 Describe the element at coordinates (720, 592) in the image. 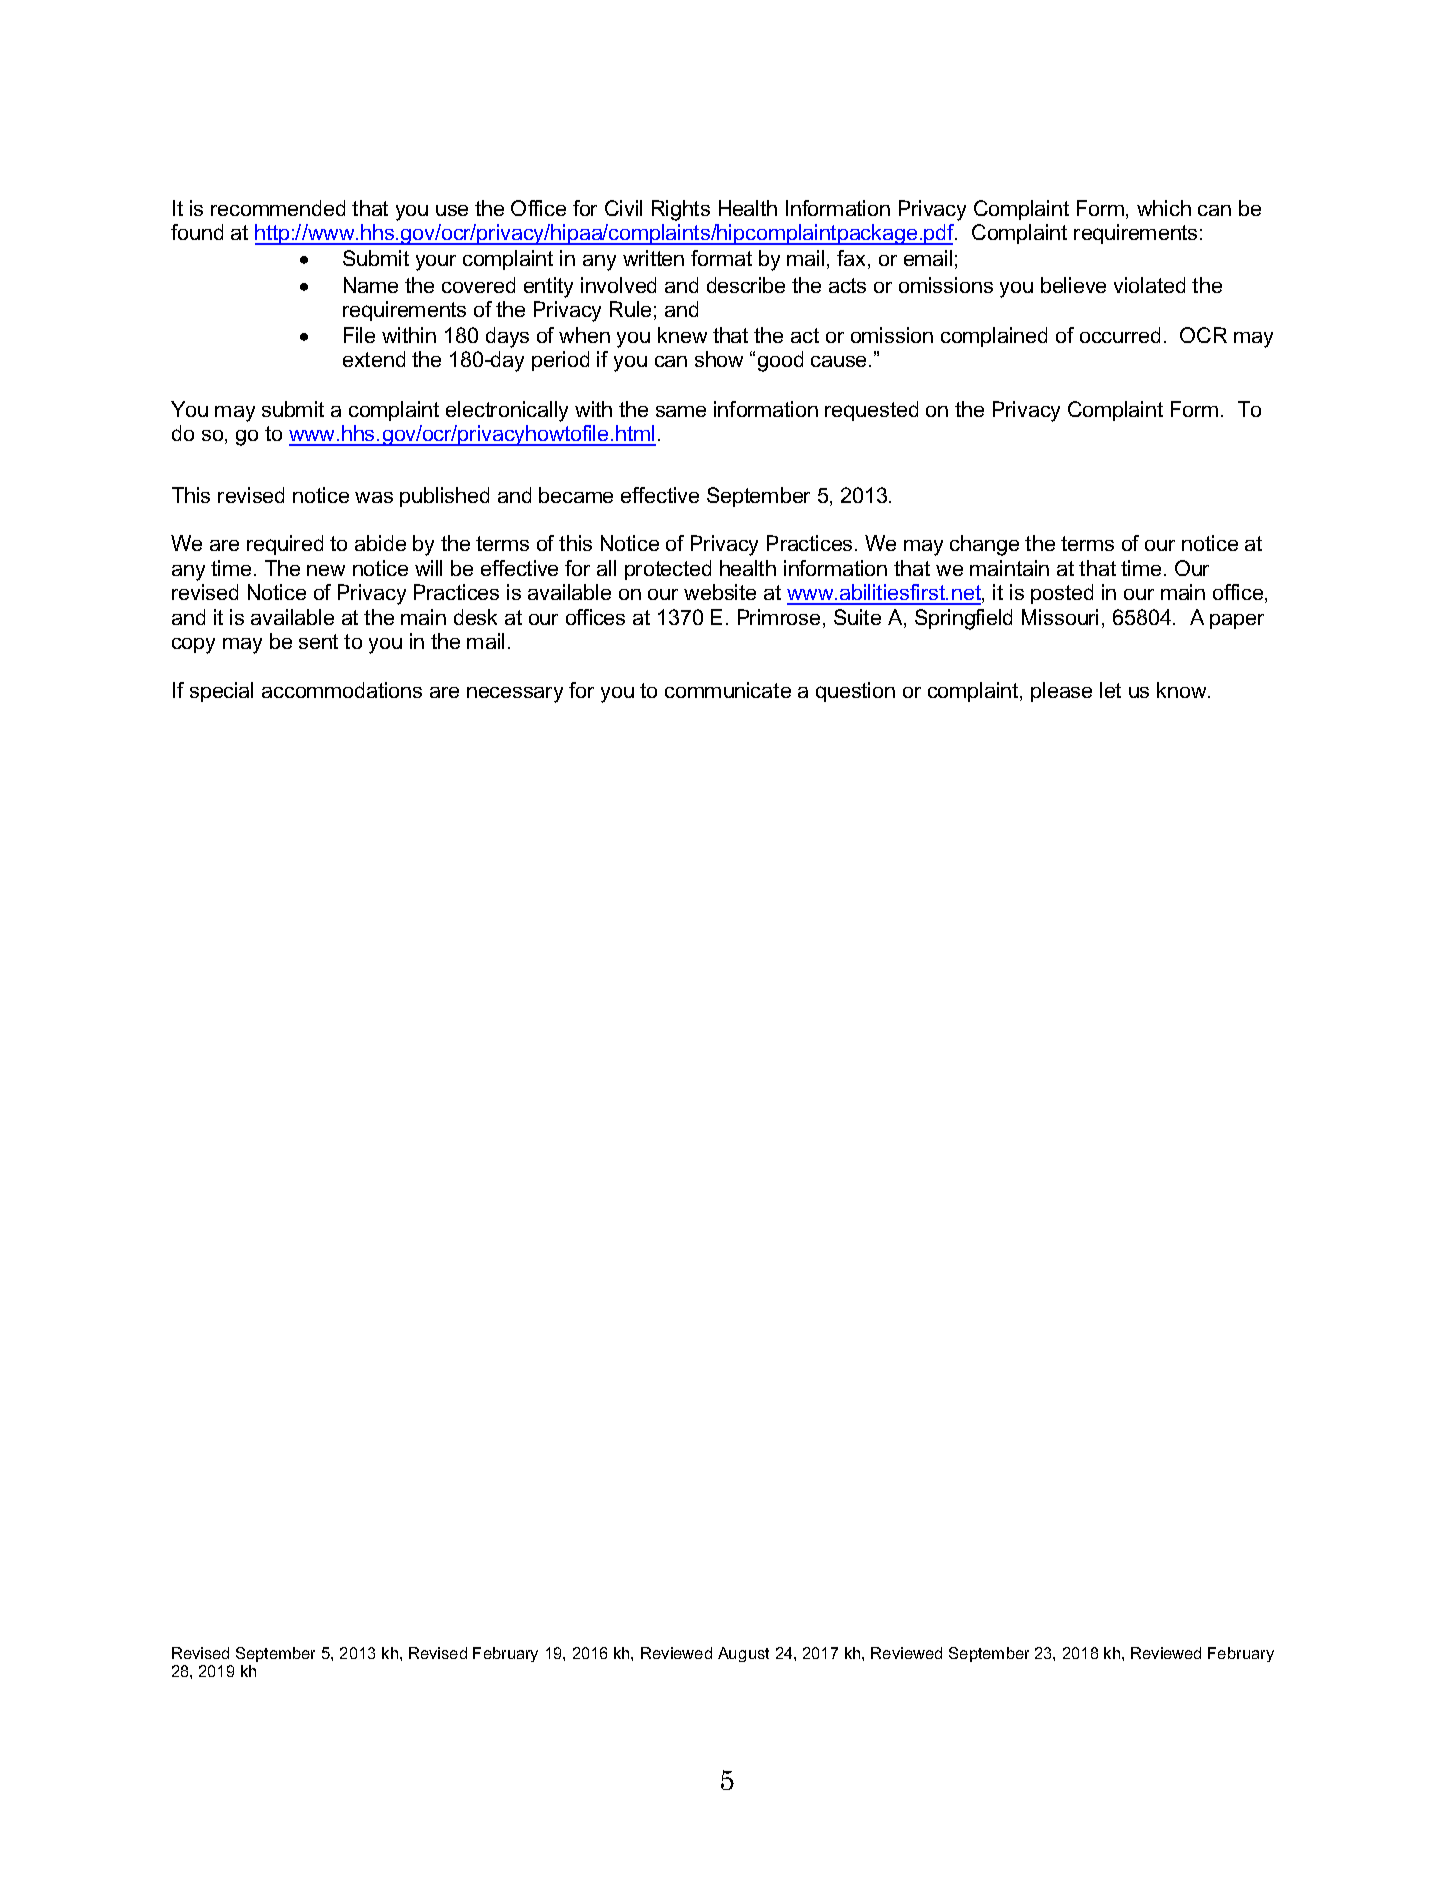

I see `website` at that location.
